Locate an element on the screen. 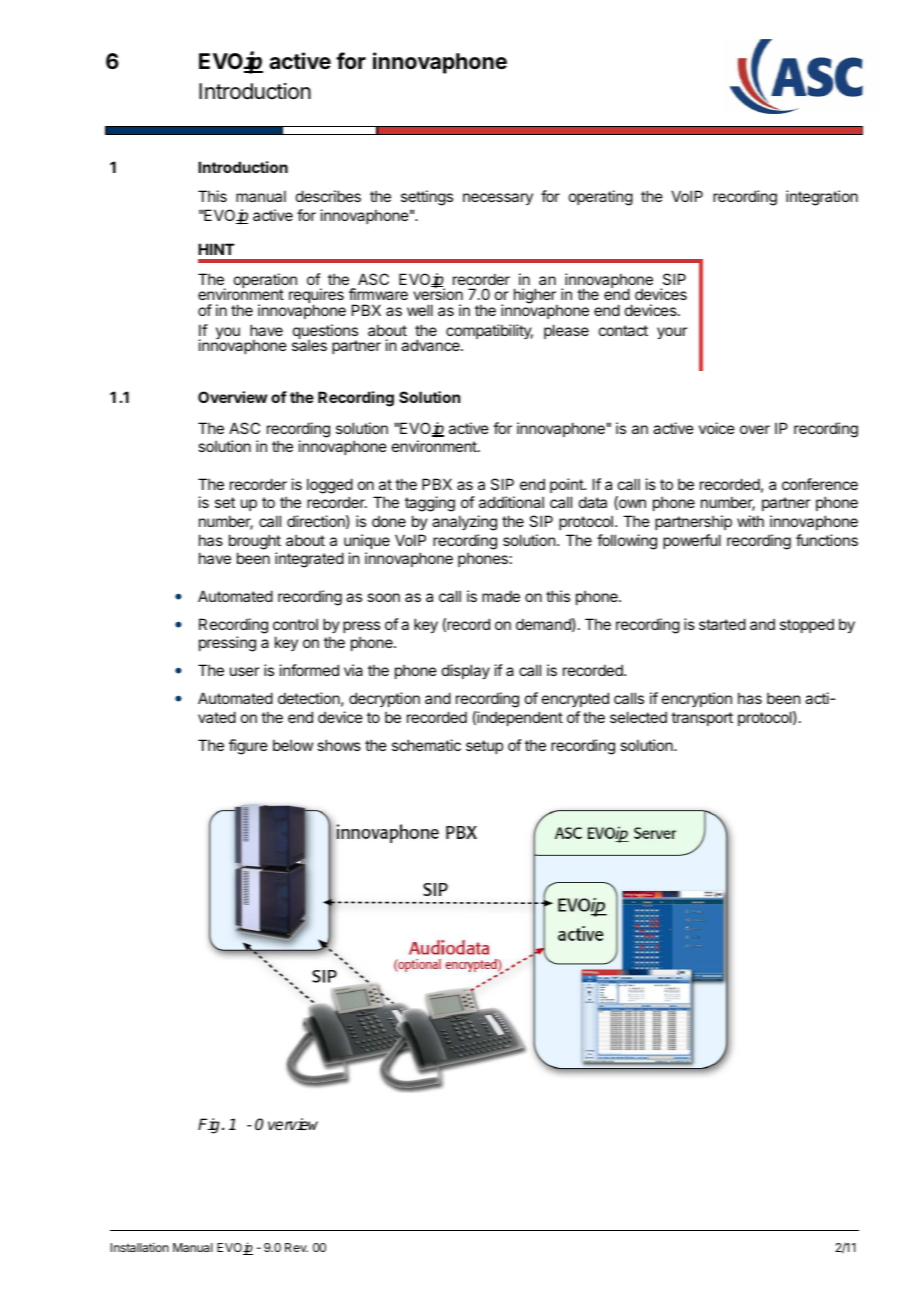  integration is located at coordinates (822, 198).
